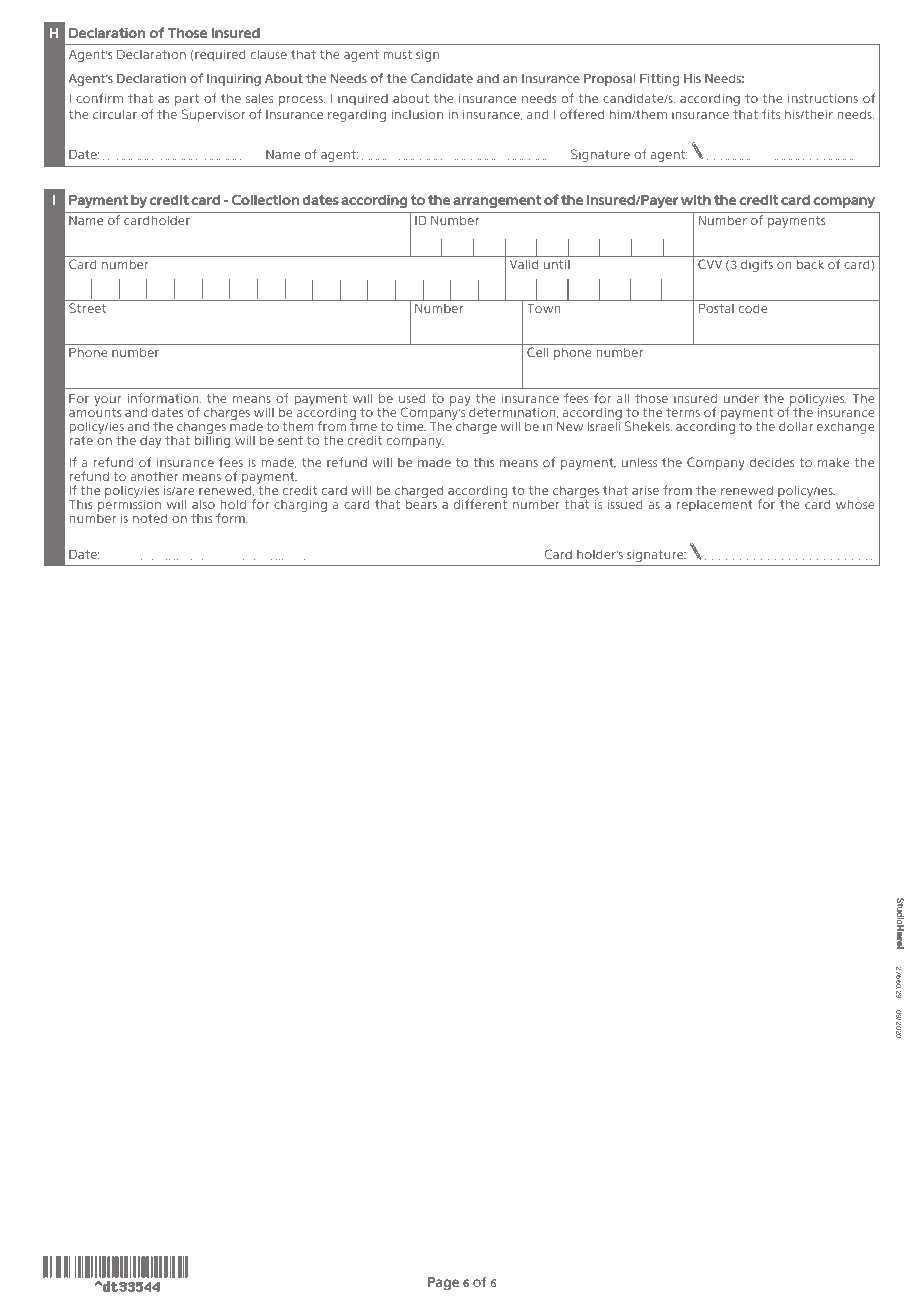  What do you see at coordinates (714, 506) in the image?
I see `replacement` at bounding box center [714, 506].
